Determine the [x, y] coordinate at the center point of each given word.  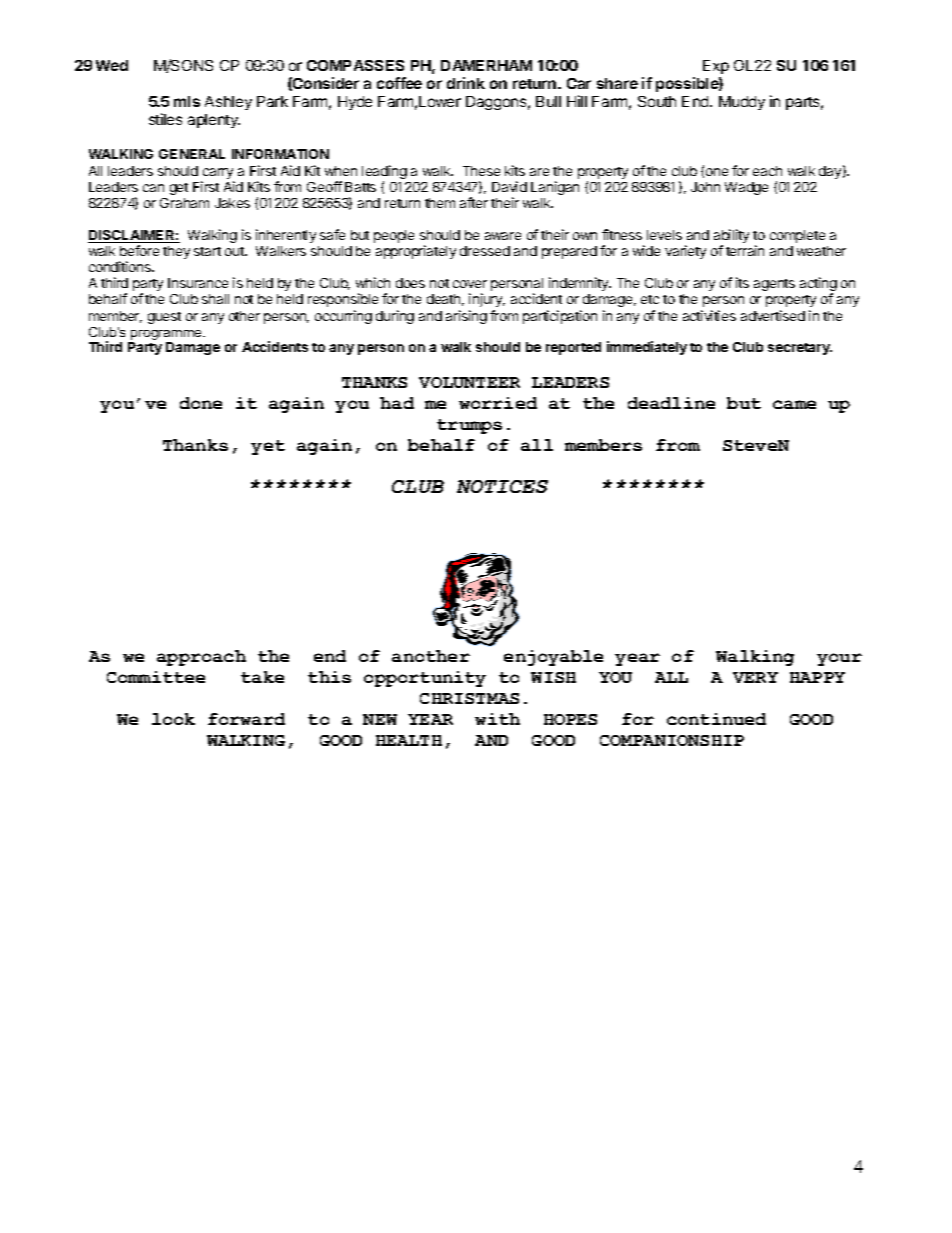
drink [466, 83]
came [794, 404]
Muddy [742, 103]
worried [498, 403]
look [173, 719]
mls [187, 101]
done [201, 403]
